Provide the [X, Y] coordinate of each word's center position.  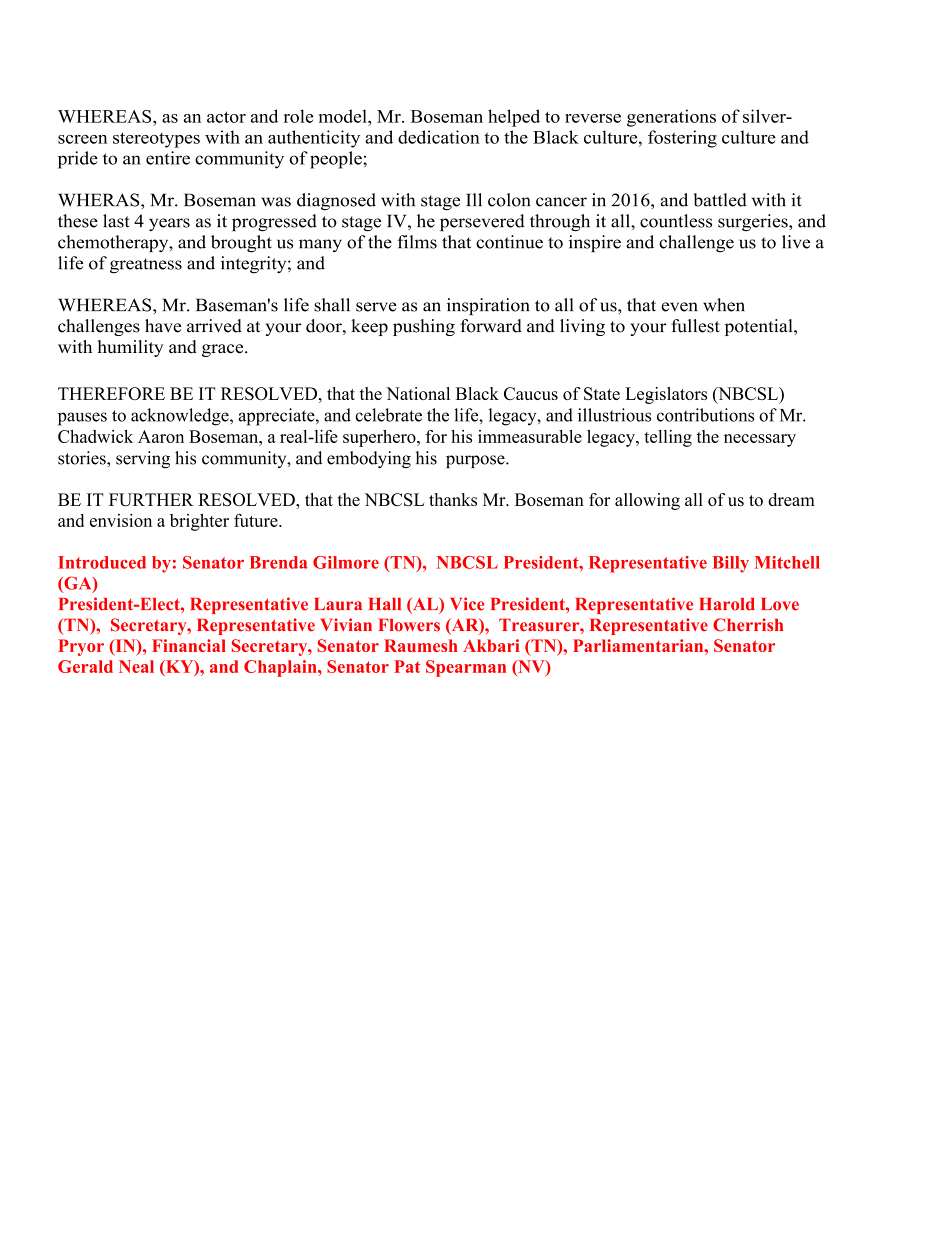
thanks [453, 499]
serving [143, 459]
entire [168, 158]
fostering [682, 139]
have [163, 326]
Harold [727, 604]
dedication [439, 137]
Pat [407, 666]
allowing [647, 501]
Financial [189, 645]
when [724, 305]
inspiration [488, 306]
